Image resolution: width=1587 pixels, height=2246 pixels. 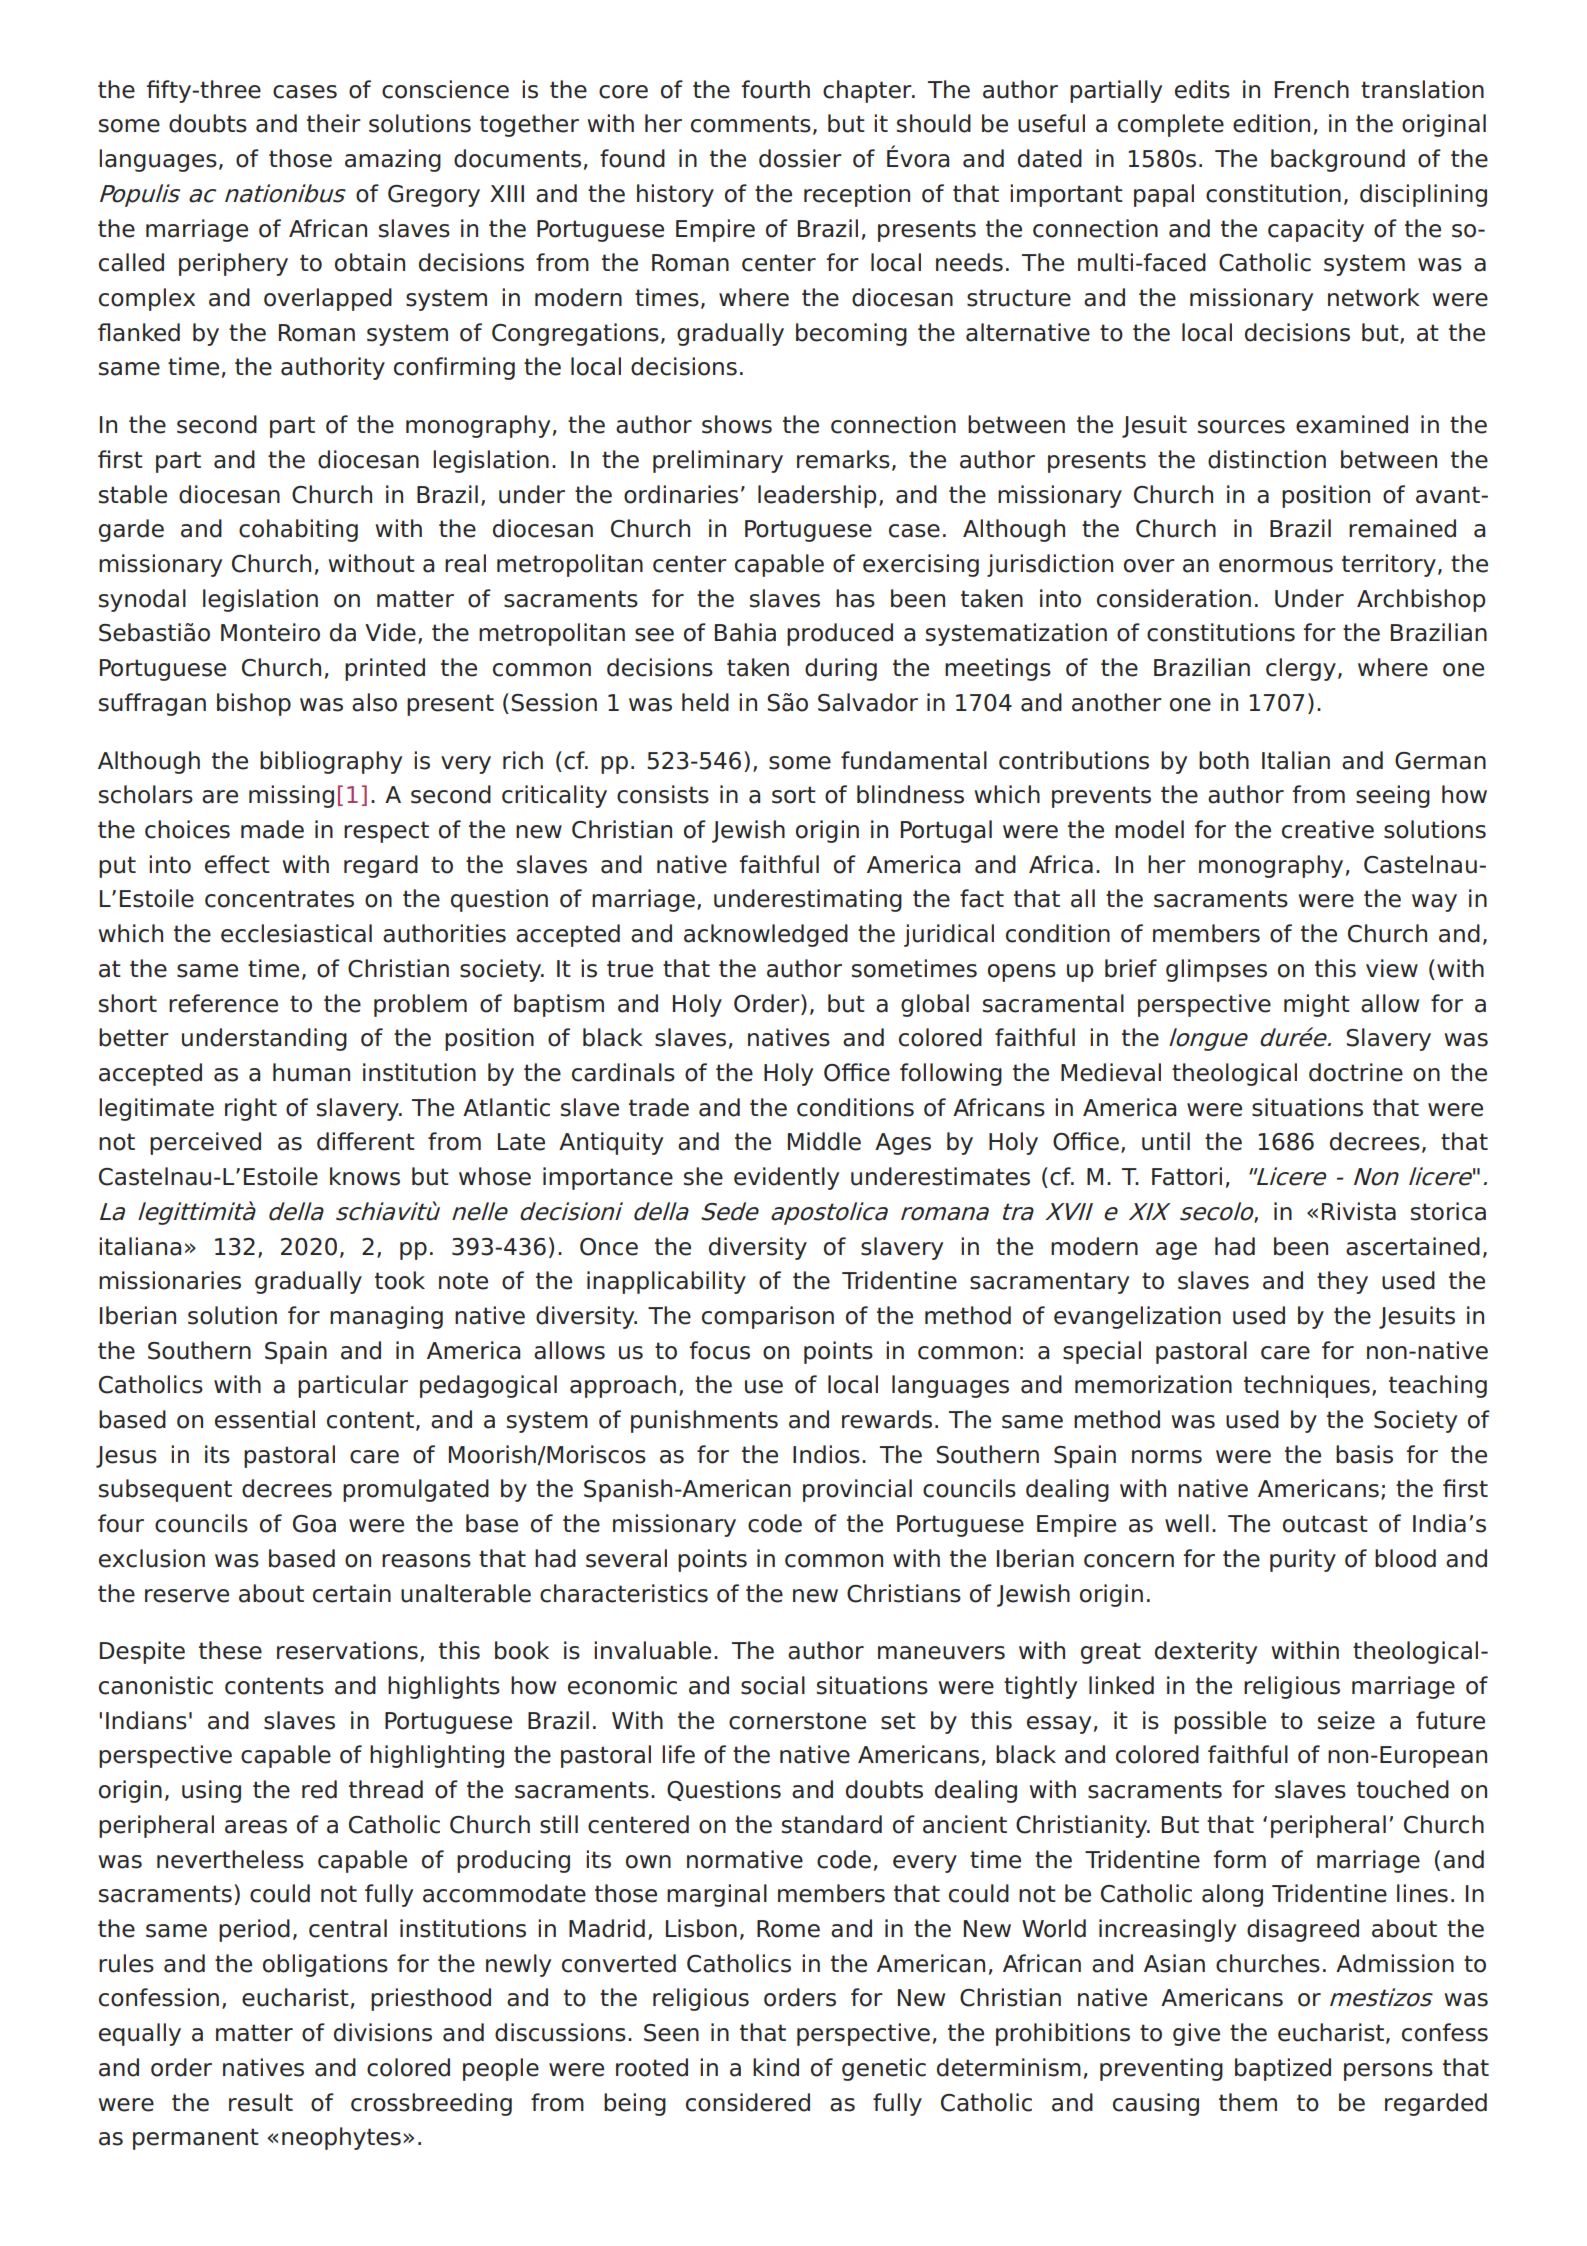 I want to click on doctrine, so click(x=1356, y=1072).
